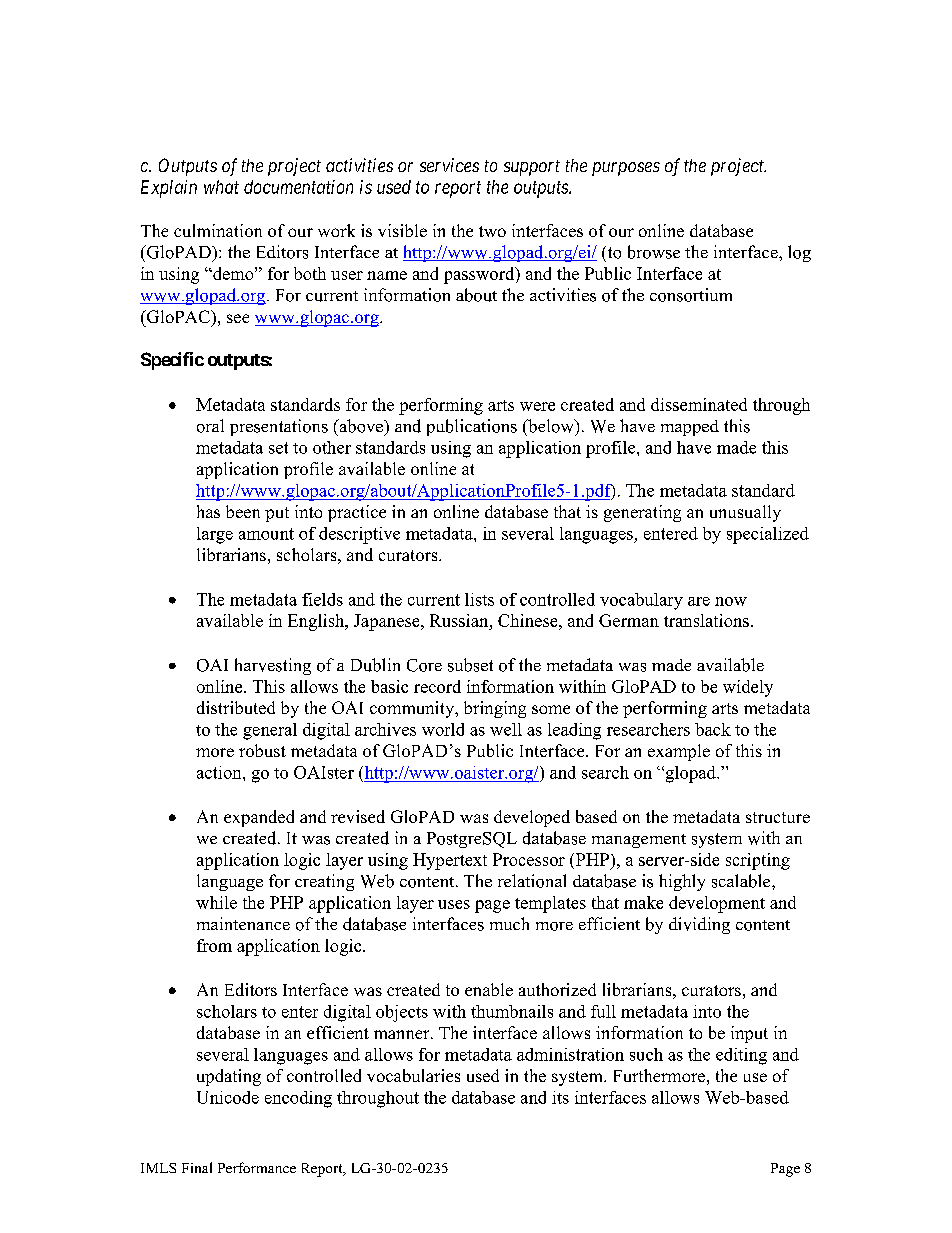 The height and width of the document is (1233, 952). Describe the element at coordinates (748, 688) in the document. I see `widely` at that location.
